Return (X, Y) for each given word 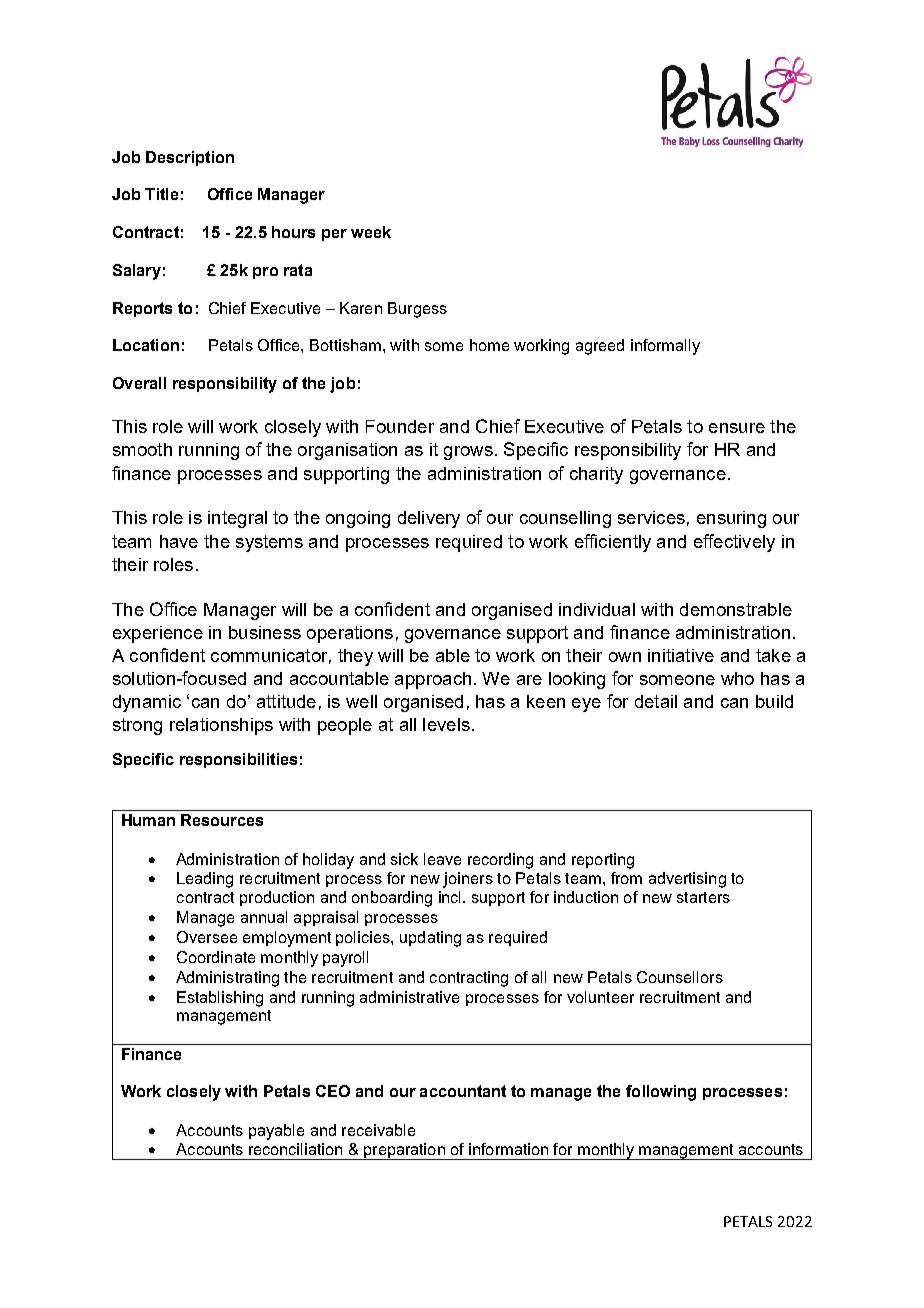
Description (190, 158)
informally (665, 347)
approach (433, 680)
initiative (681, 655)
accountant (463, 1091)
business (265, 632)
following (661, 1093)
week (371, 232)
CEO (333, 1091)
